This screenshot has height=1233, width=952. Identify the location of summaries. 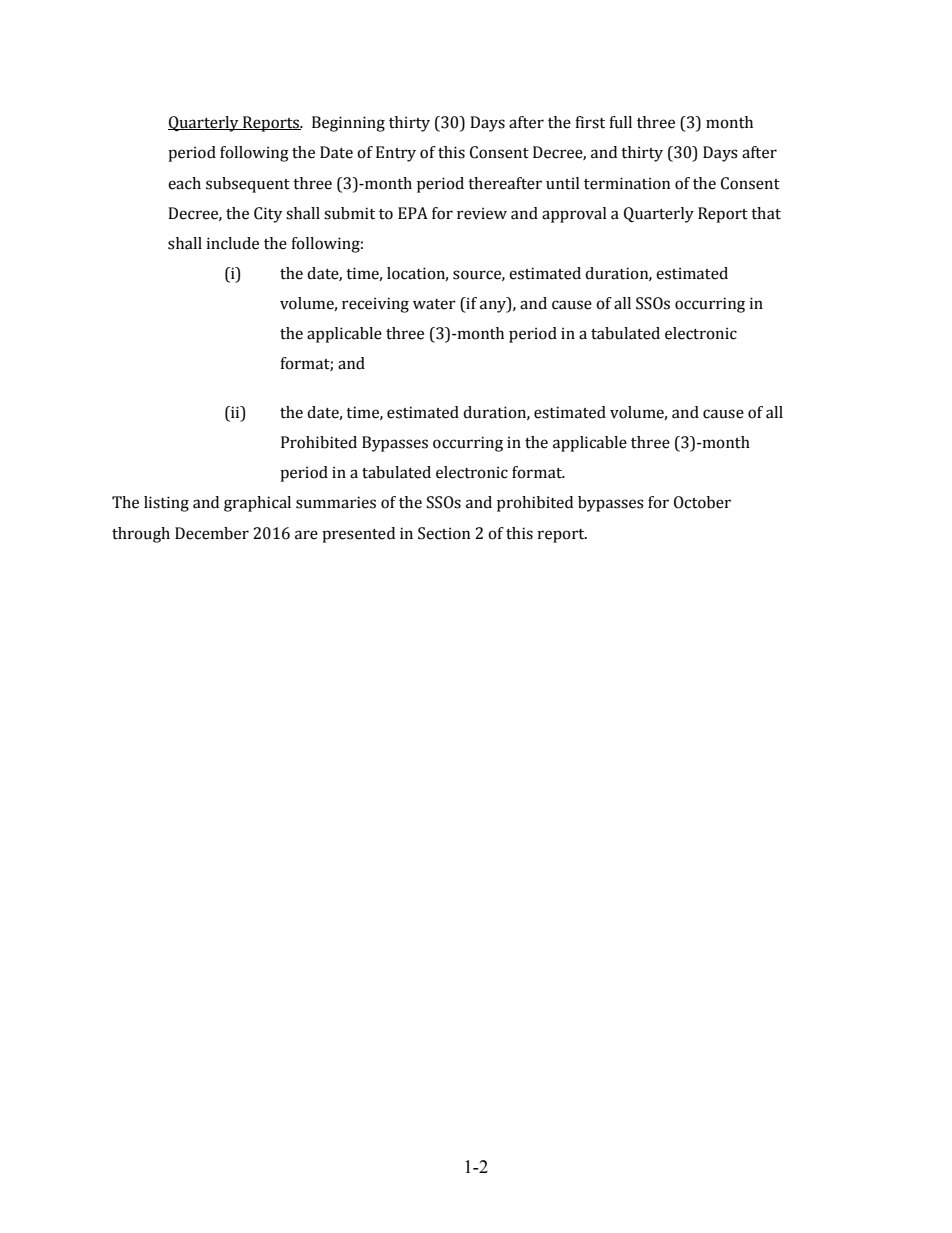
(336, 502).
